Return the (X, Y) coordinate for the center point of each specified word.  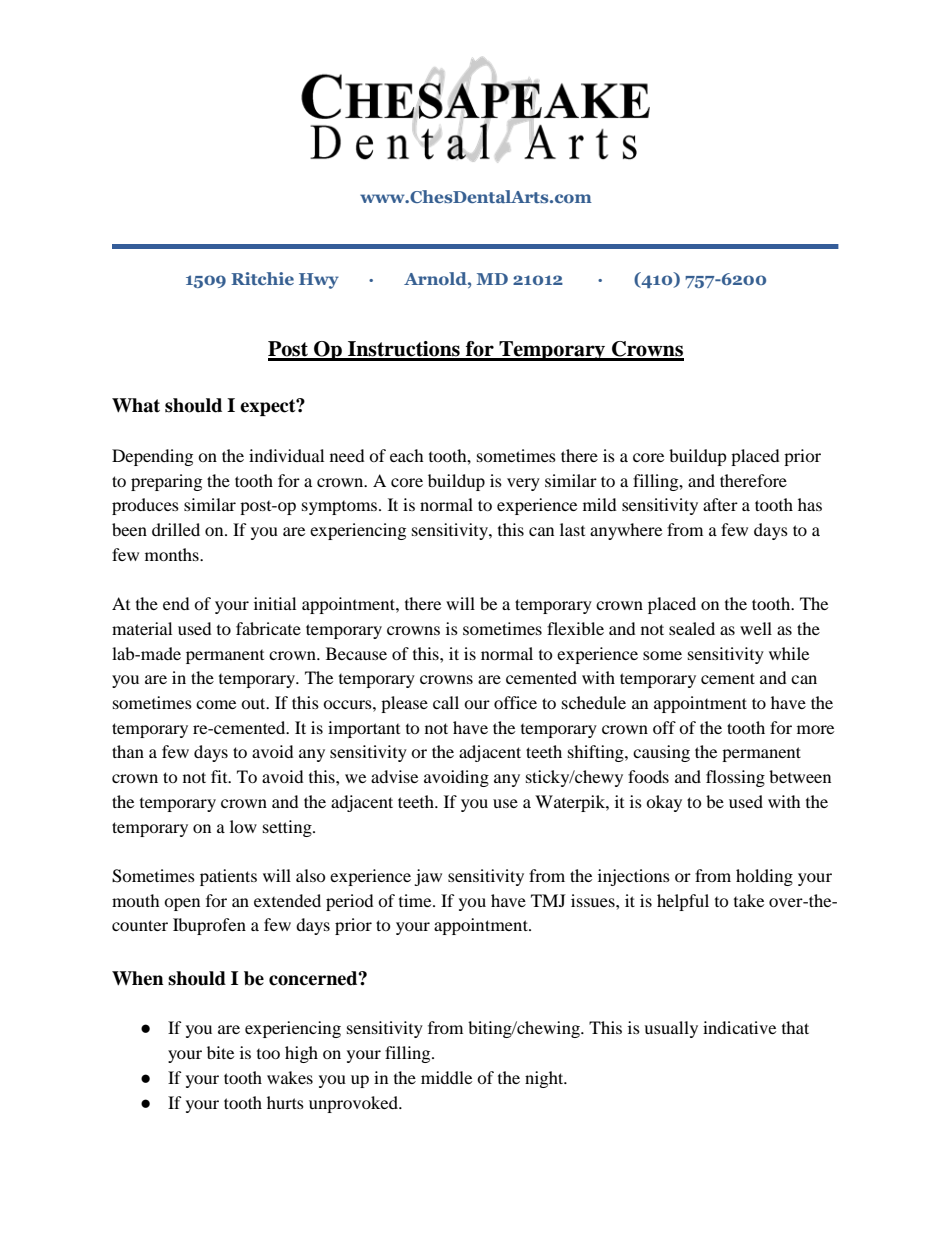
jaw (428, 877)
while (789, 653)
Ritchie (262, 278)
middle (446, 1077)
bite (220, 1052)
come (216, 704)
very (523, 484)
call (446, 702)
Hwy (319, 281)
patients (228, 877)
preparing (166, 482)
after (720, 504)
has (810, 504)
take (749, 900)
